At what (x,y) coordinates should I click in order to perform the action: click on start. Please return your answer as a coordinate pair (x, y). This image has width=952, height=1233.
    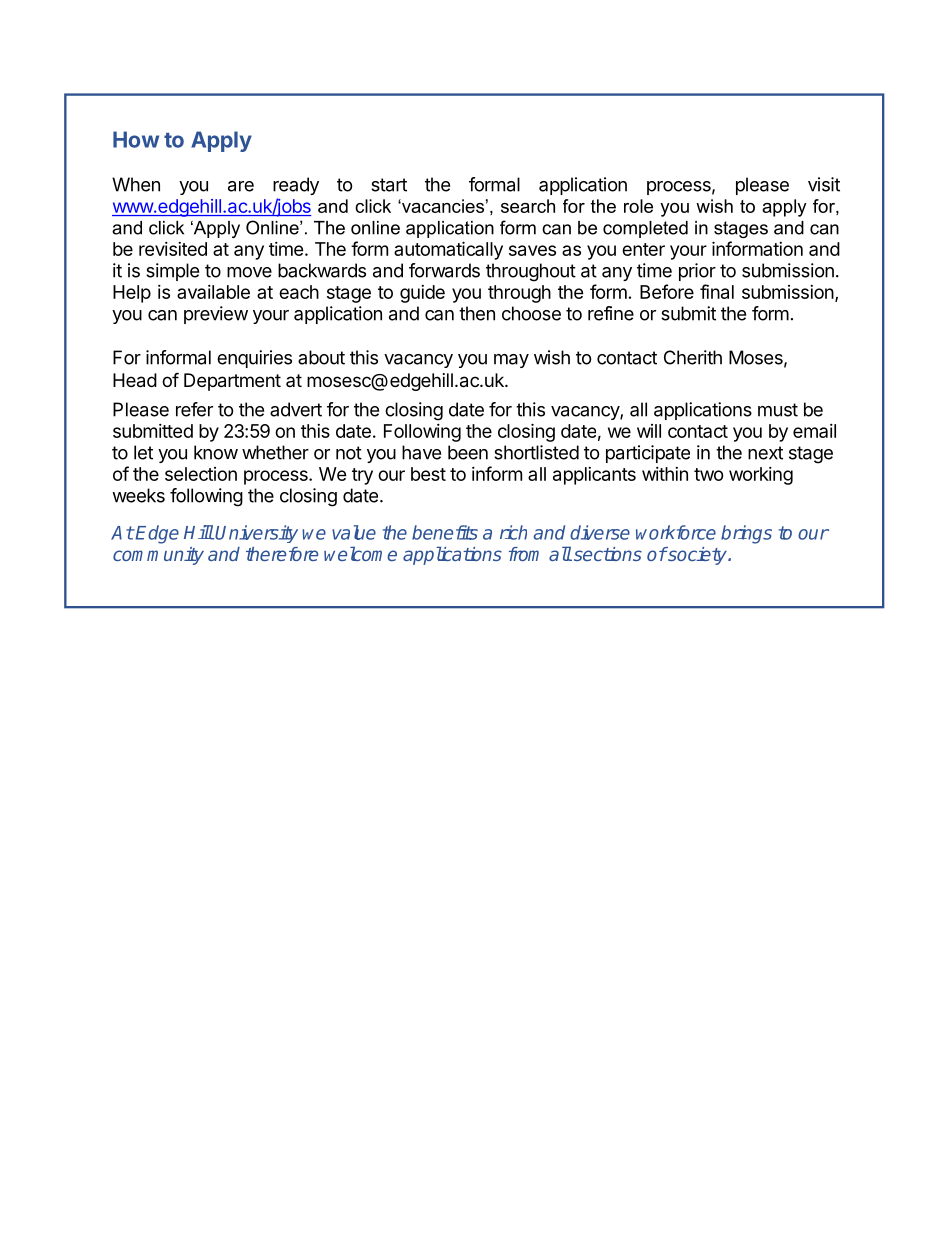
    Looking at the image, I should click on (389, 185).
